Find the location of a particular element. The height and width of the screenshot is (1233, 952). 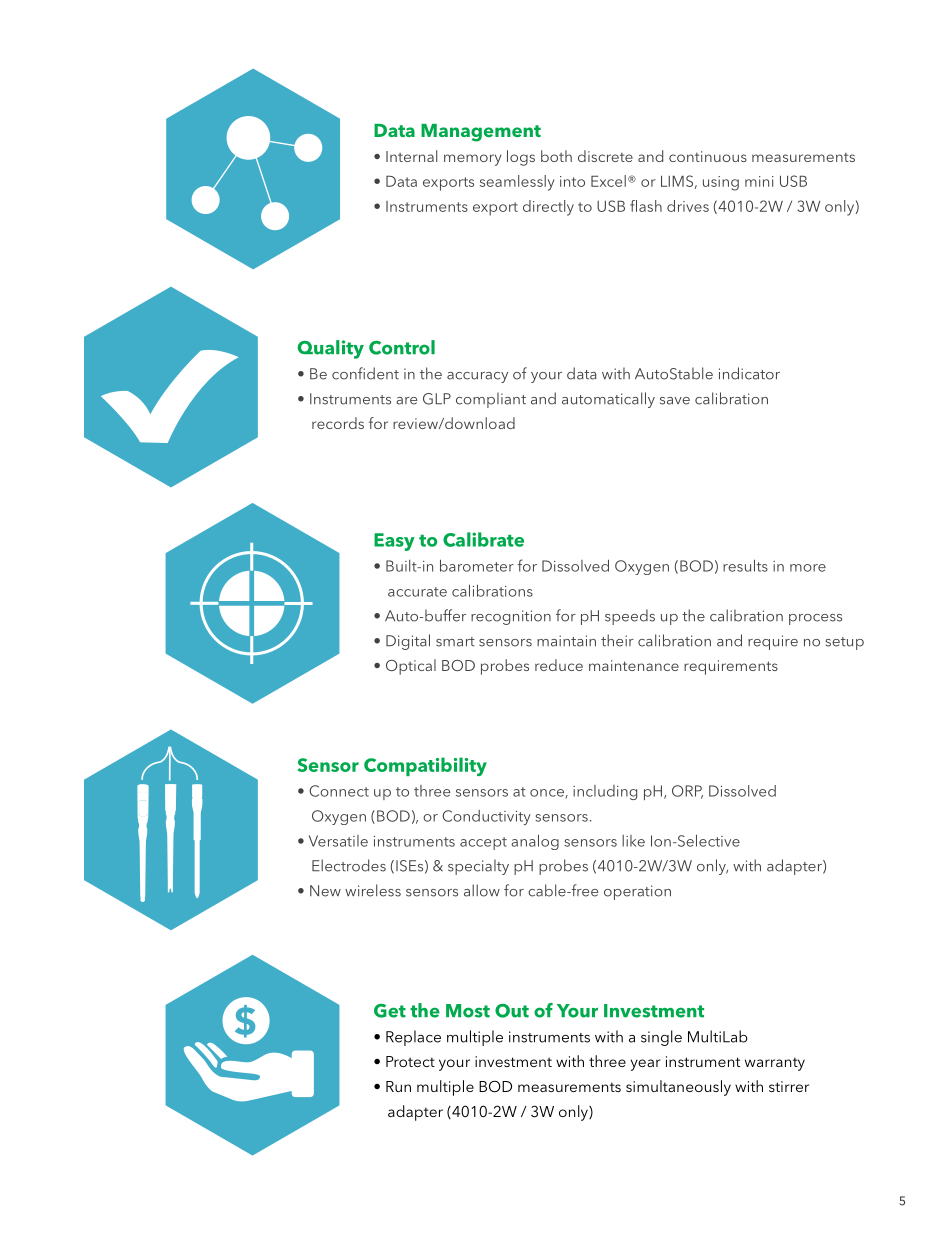

discrete is located at coordinates (605, 156).
